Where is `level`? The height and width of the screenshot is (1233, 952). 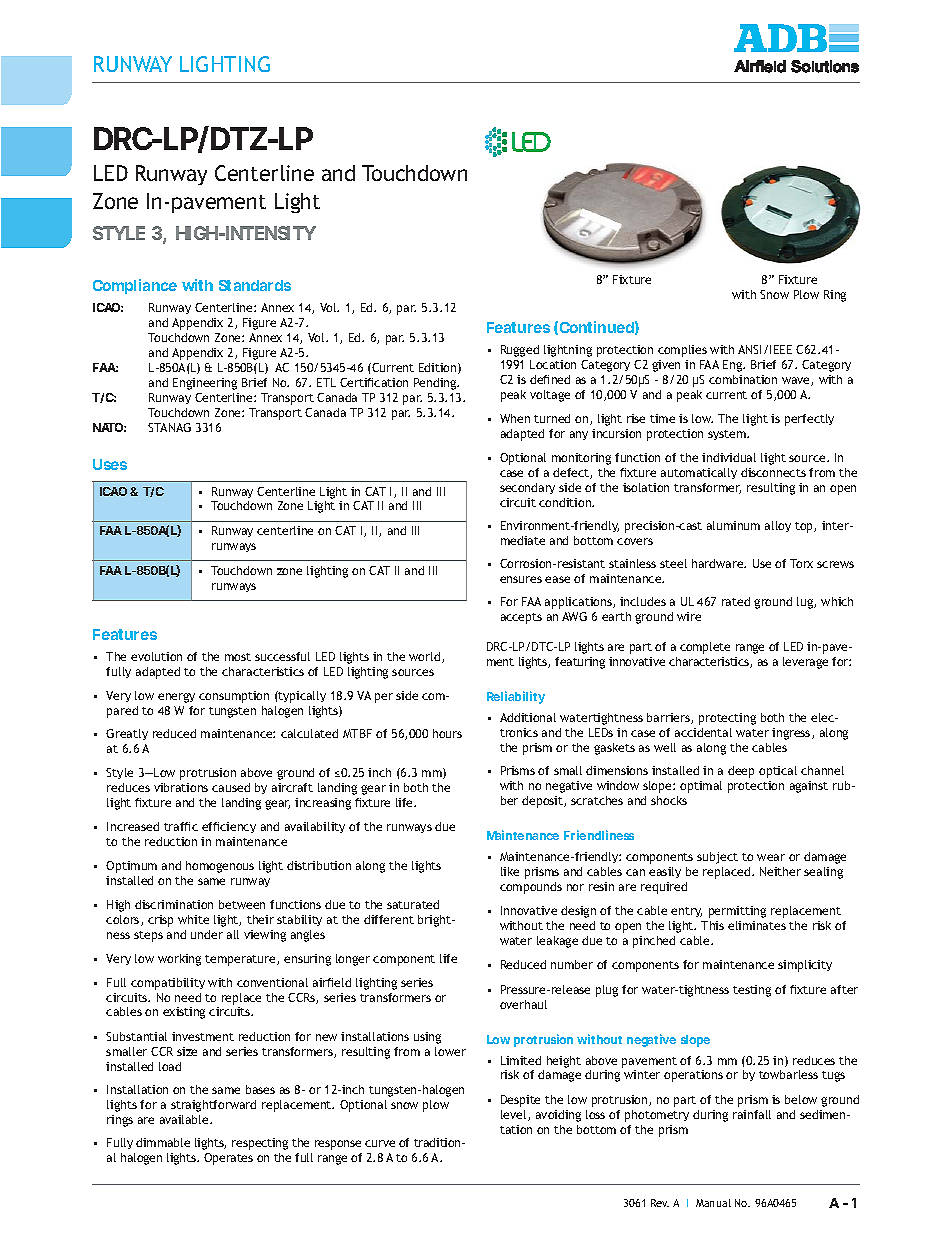 level is located at coordinates (515, 1115).
